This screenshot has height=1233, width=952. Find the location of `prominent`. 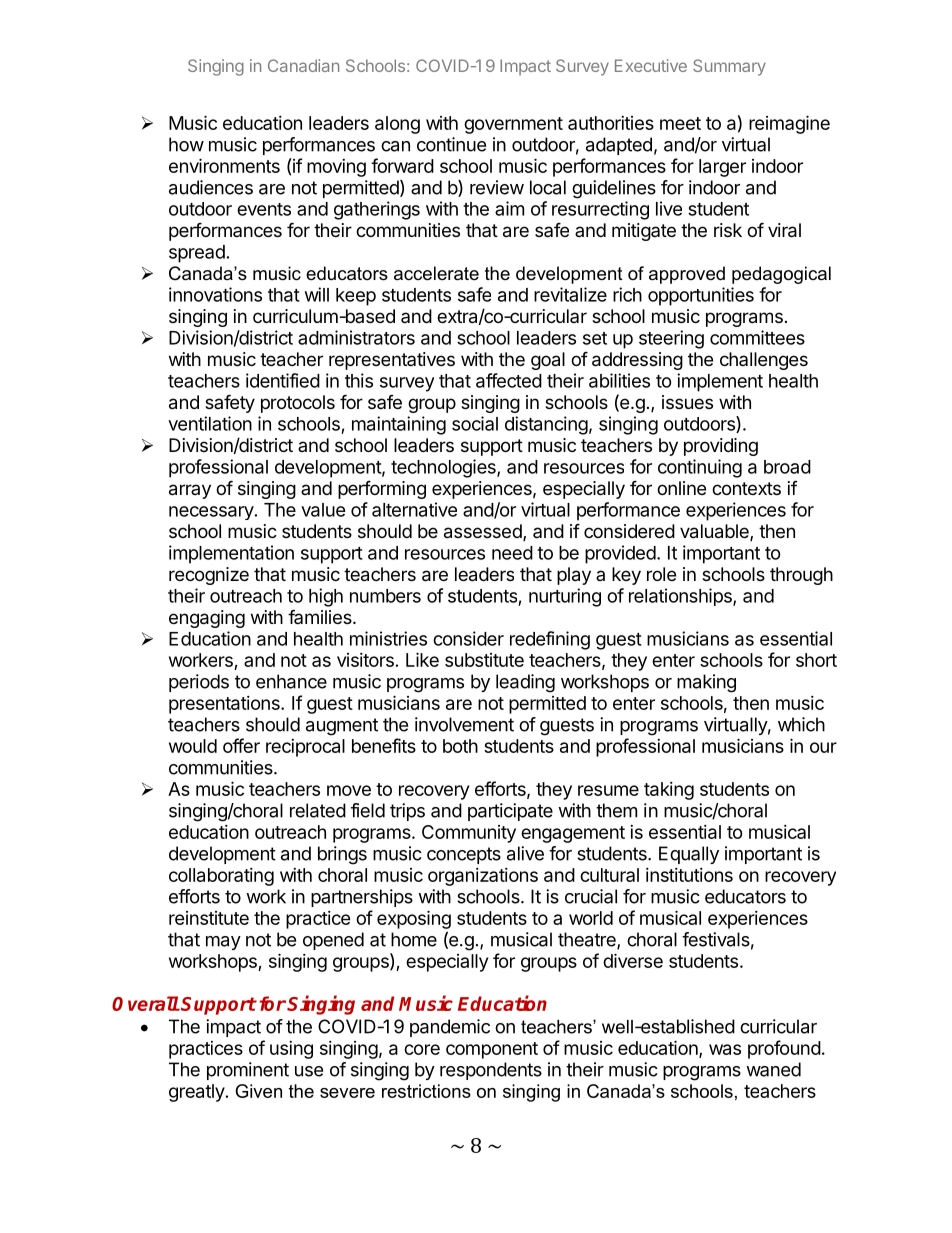

prominent is located at coordinates (248, 1071).
